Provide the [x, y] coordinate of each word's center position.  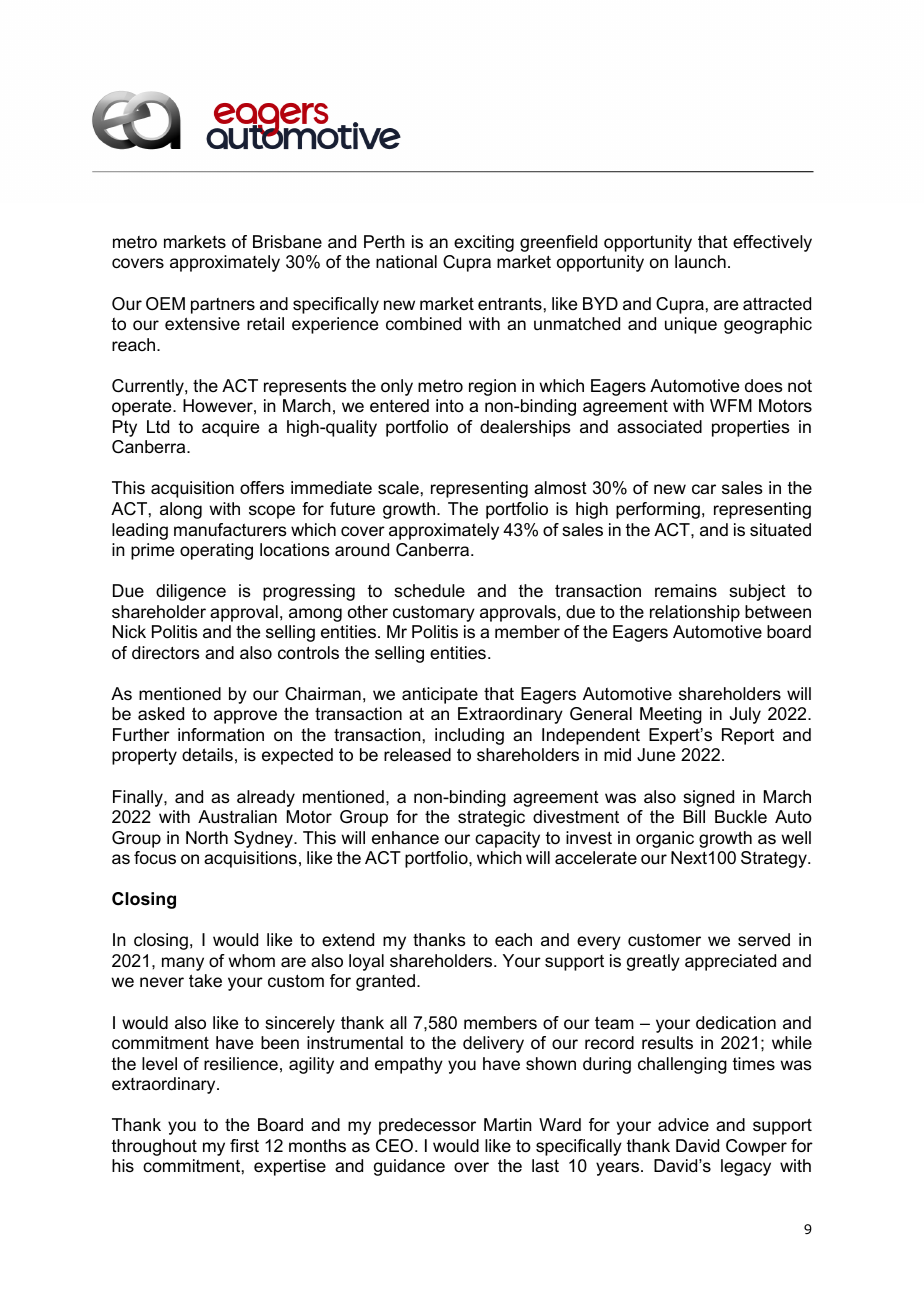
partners [223, 306]
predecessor [427, 1126]
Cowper [756, 1147]
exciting [484, 243]
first [244, 1146]
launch [700, 262]
